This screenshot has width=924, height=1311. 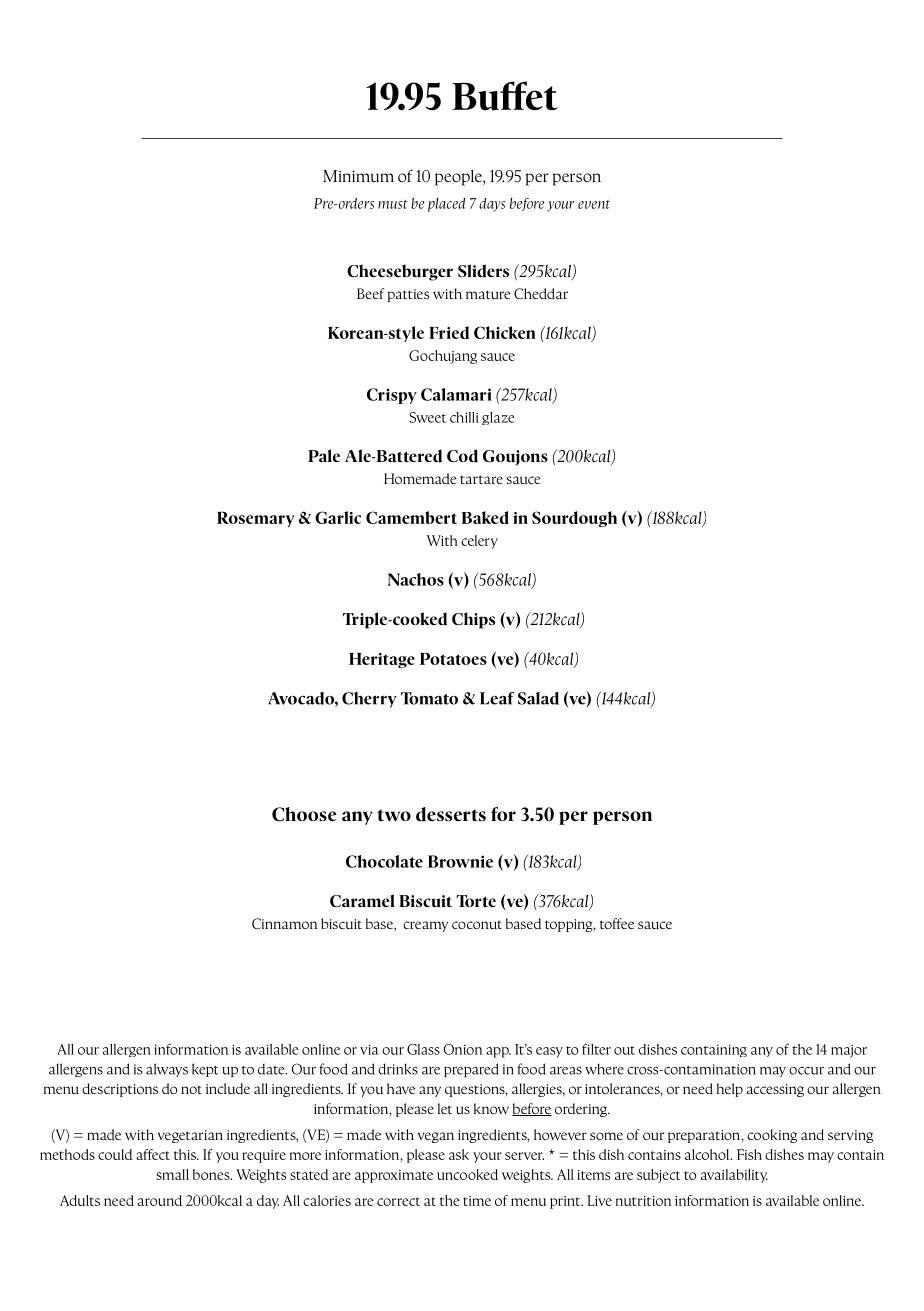 What do you see at coordinates (172, 1174) in the screenshot?
I see `small` at bounding box center [172, 1174].
